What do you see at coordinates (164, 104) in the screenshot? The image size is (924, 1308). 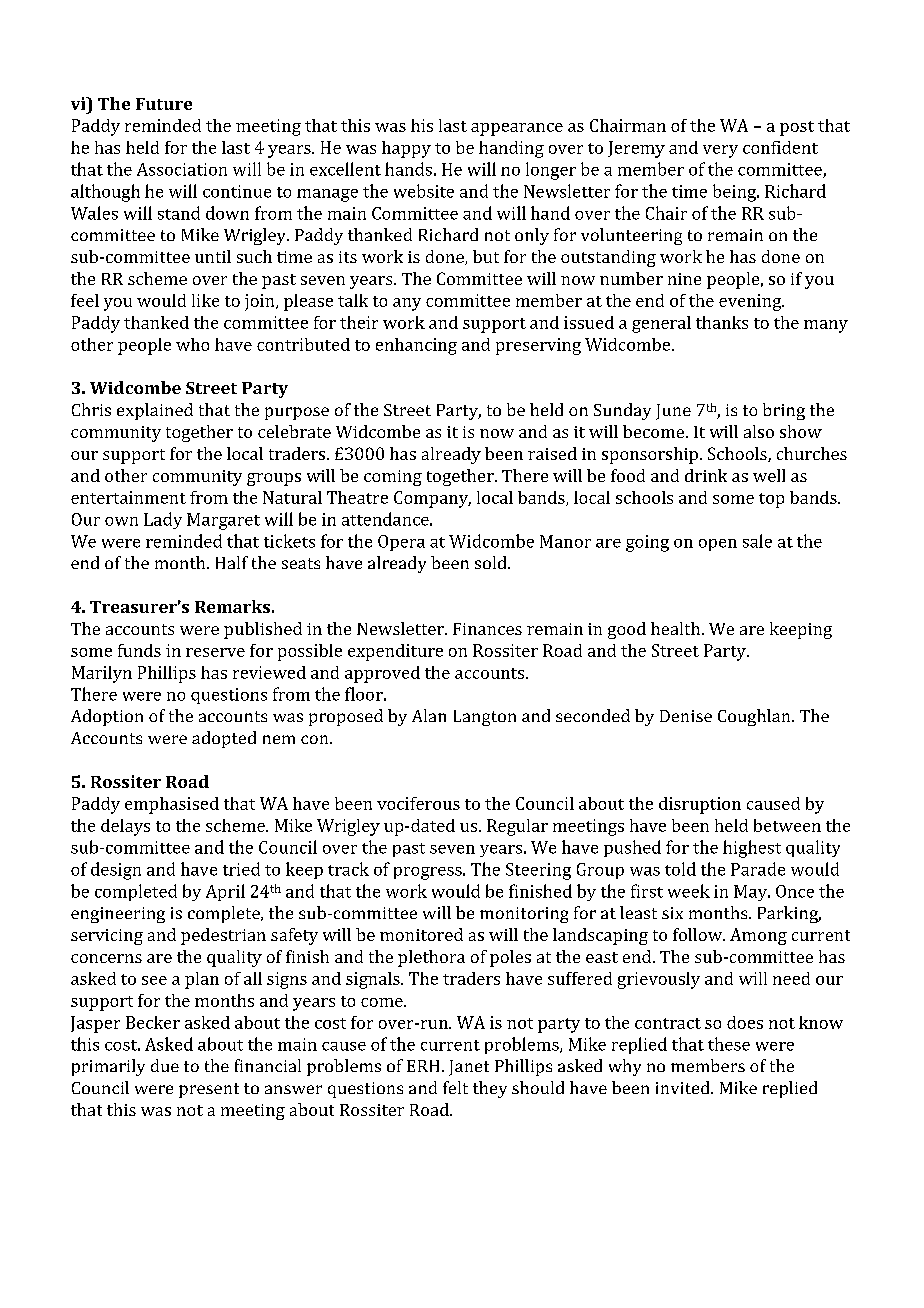 I see `Future` at bounding box center [164, 104].
